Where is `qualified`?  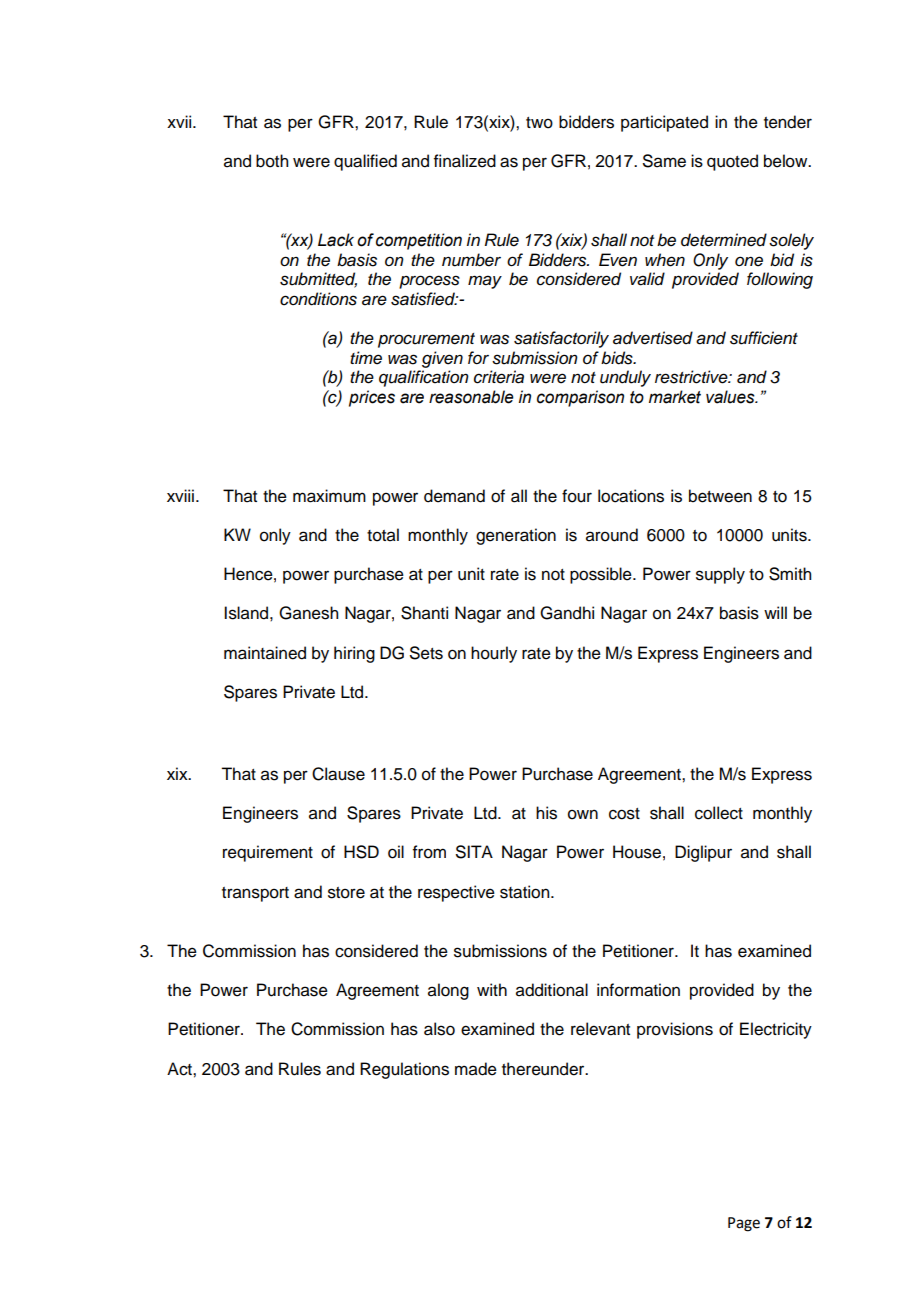 qualified is located at coordinates (365, 162).
